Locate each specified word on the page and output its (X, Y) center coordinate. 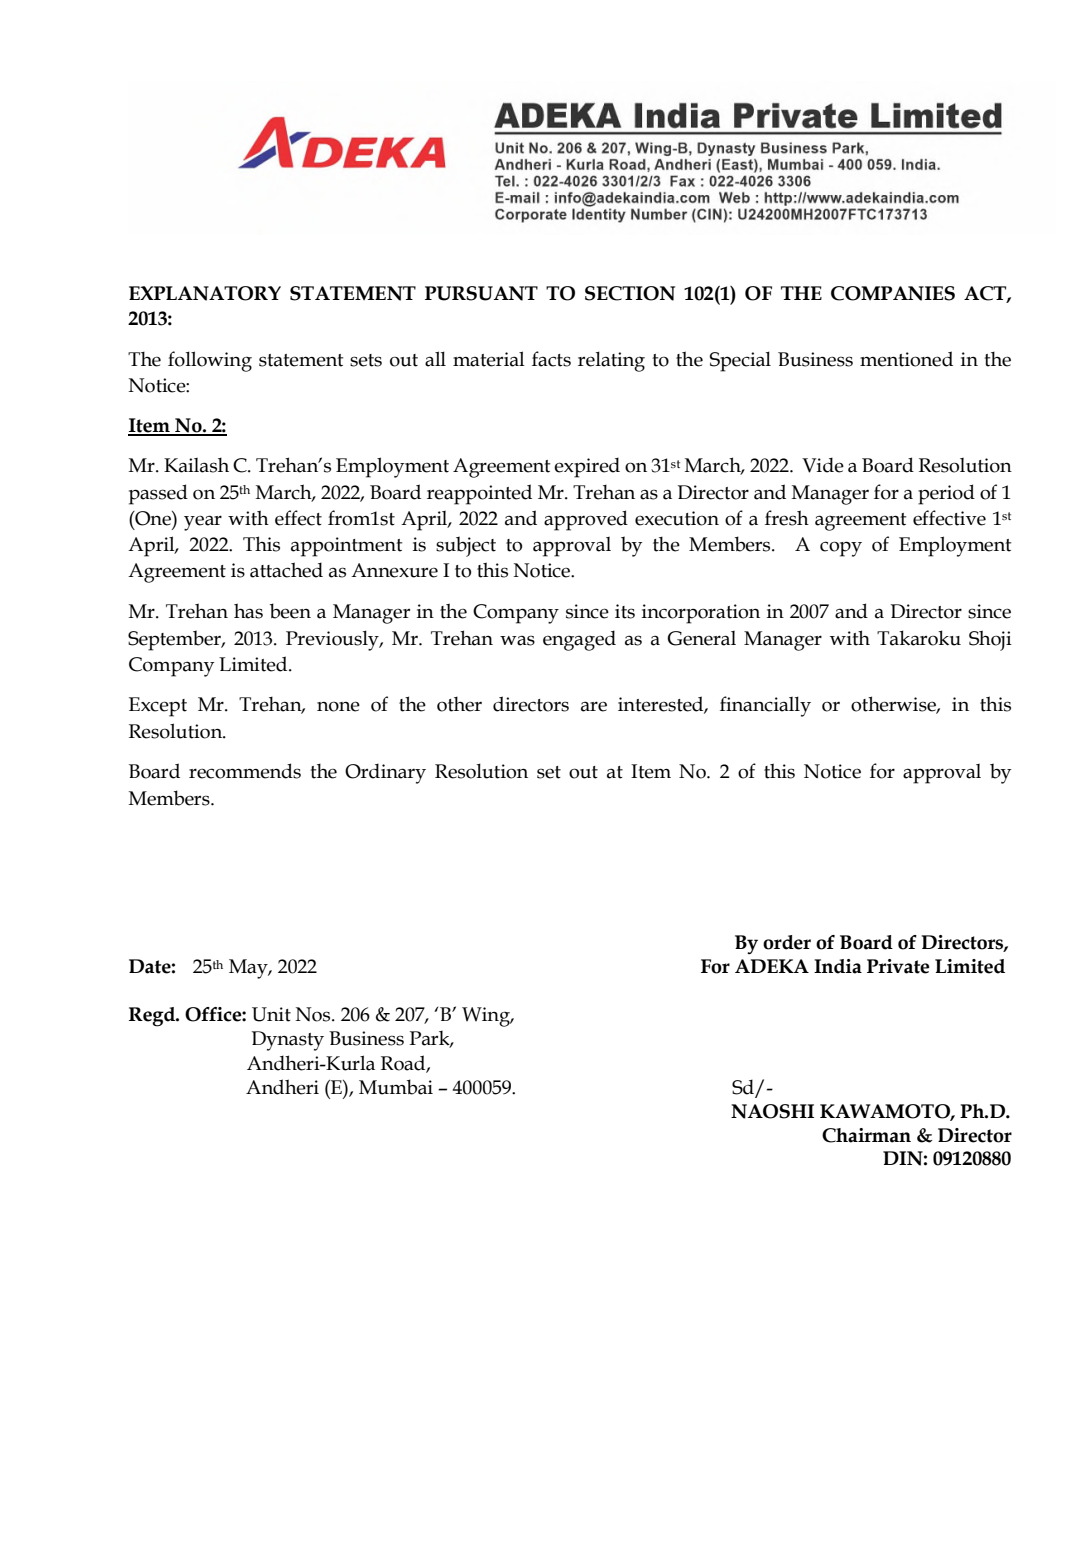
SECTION (630, 293)
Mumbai (396, 1087)
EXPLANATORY (205, 293)
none (338, 706)
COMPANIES (893, 293)
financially (765, 706)
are (594, 706)
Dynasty (288, 1041)
